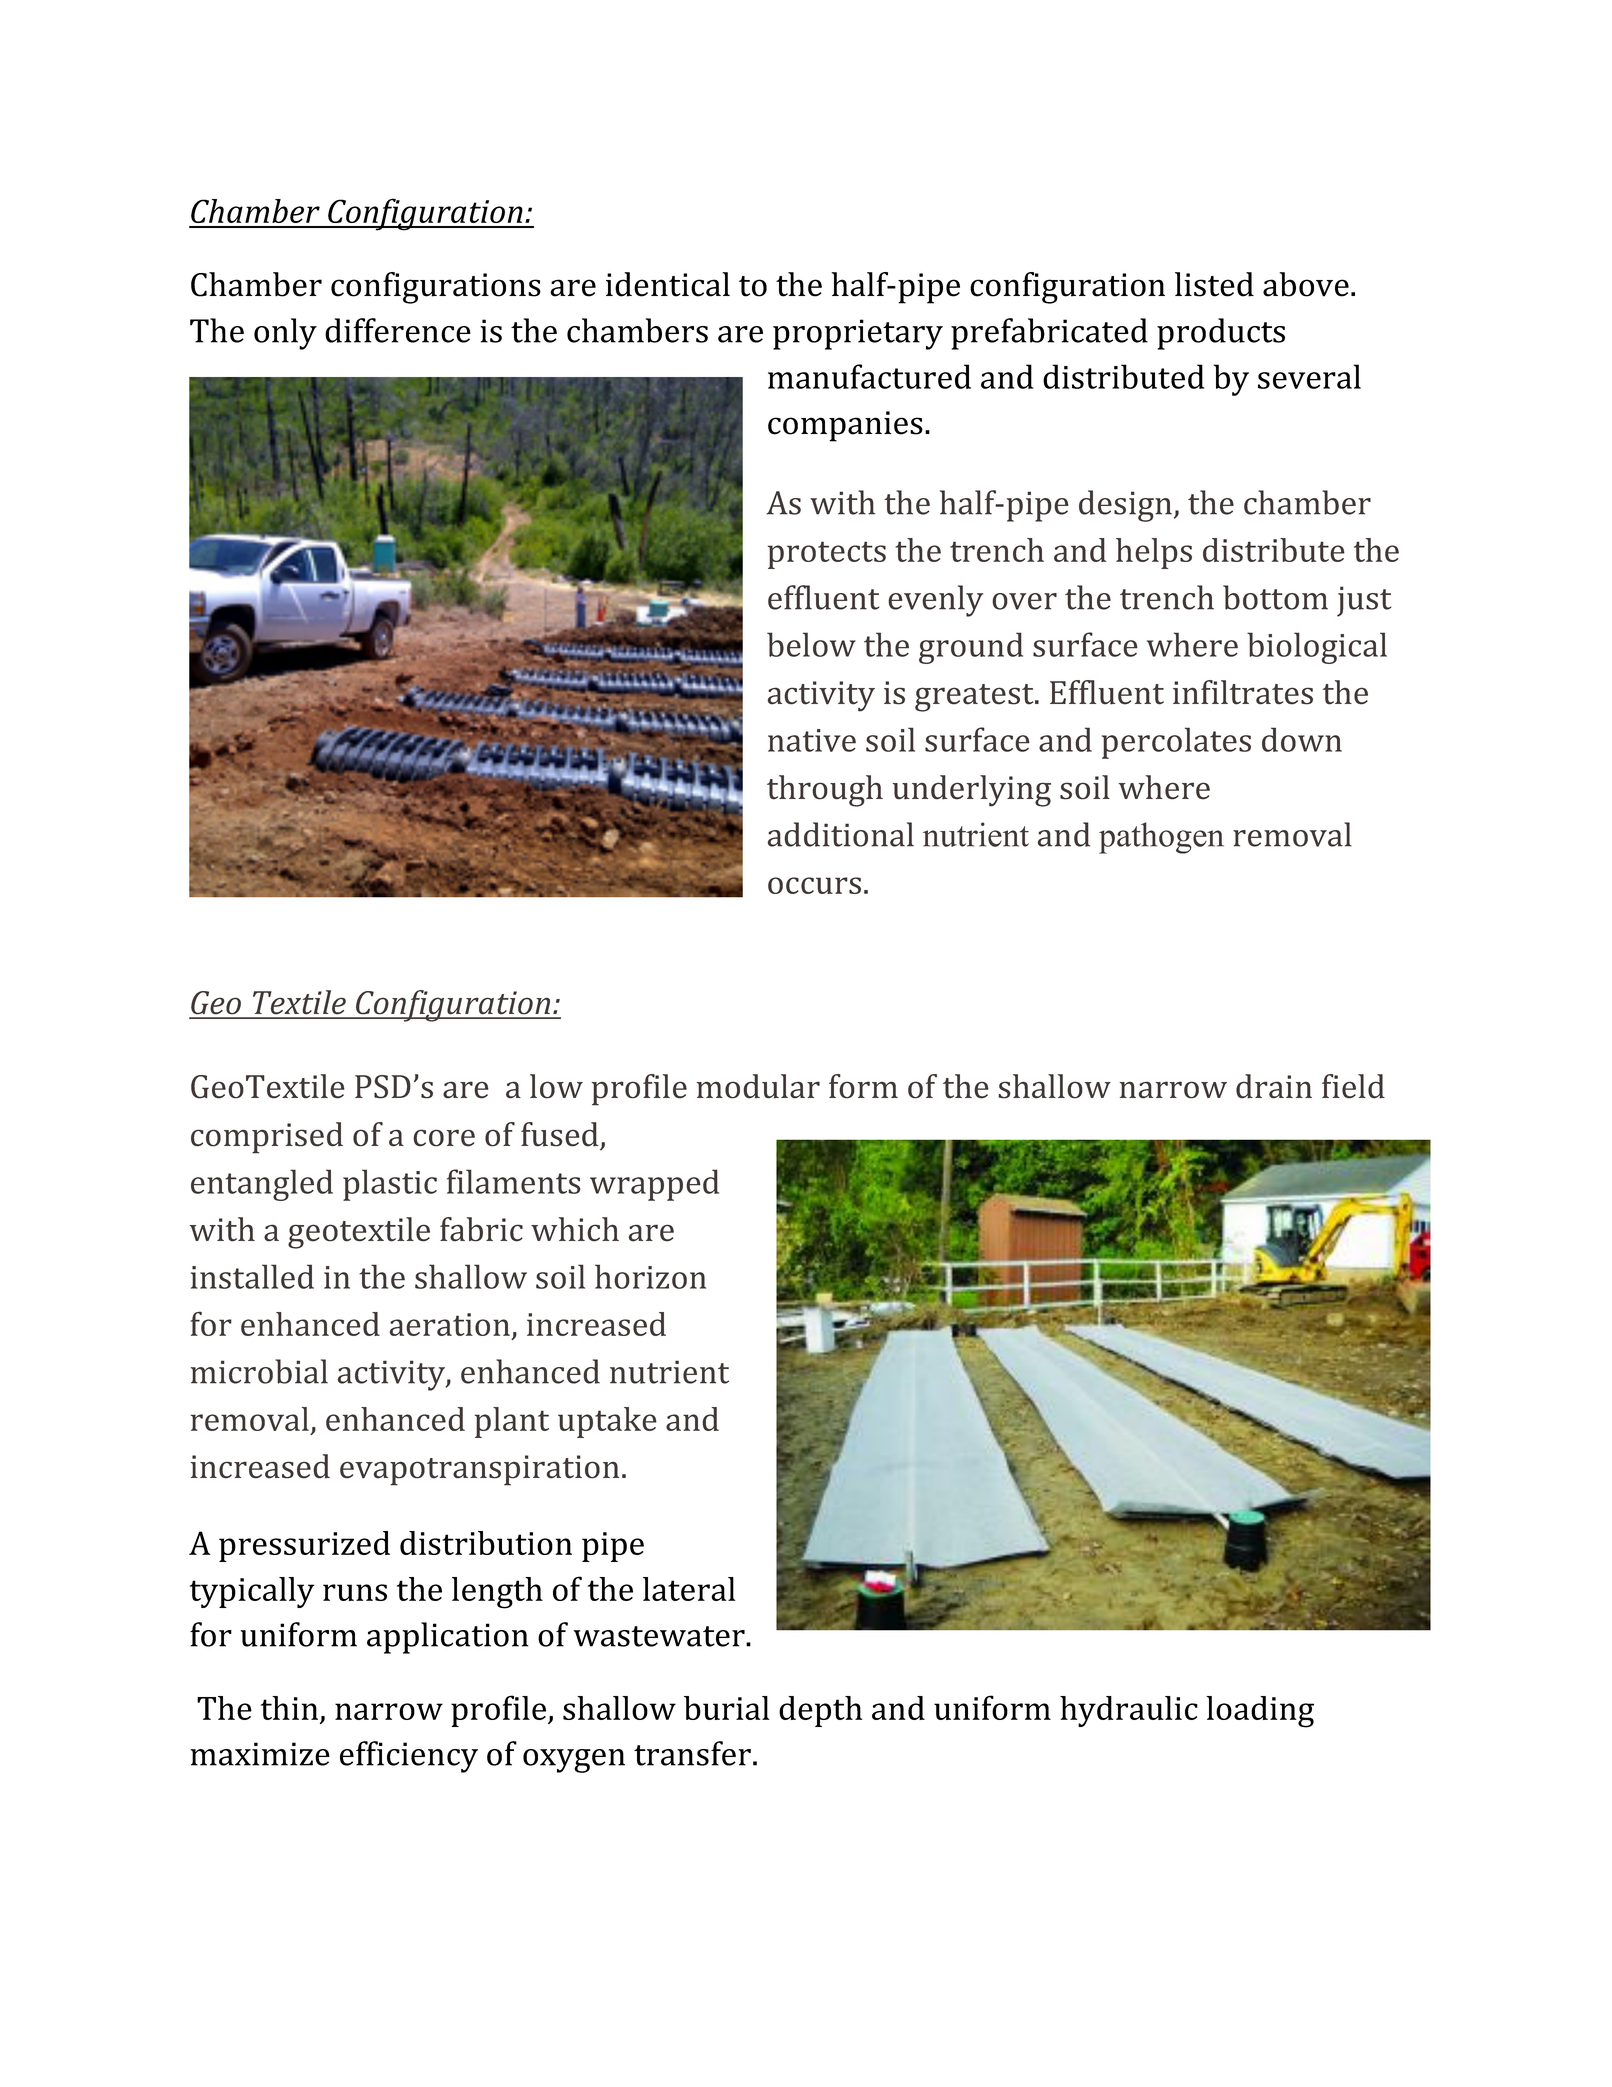 Image resolution: width=1612 pixels, height=2087 pixels. Describe the element at coordinates (1221, 334) in the screenshot. I see `products` at that location.
